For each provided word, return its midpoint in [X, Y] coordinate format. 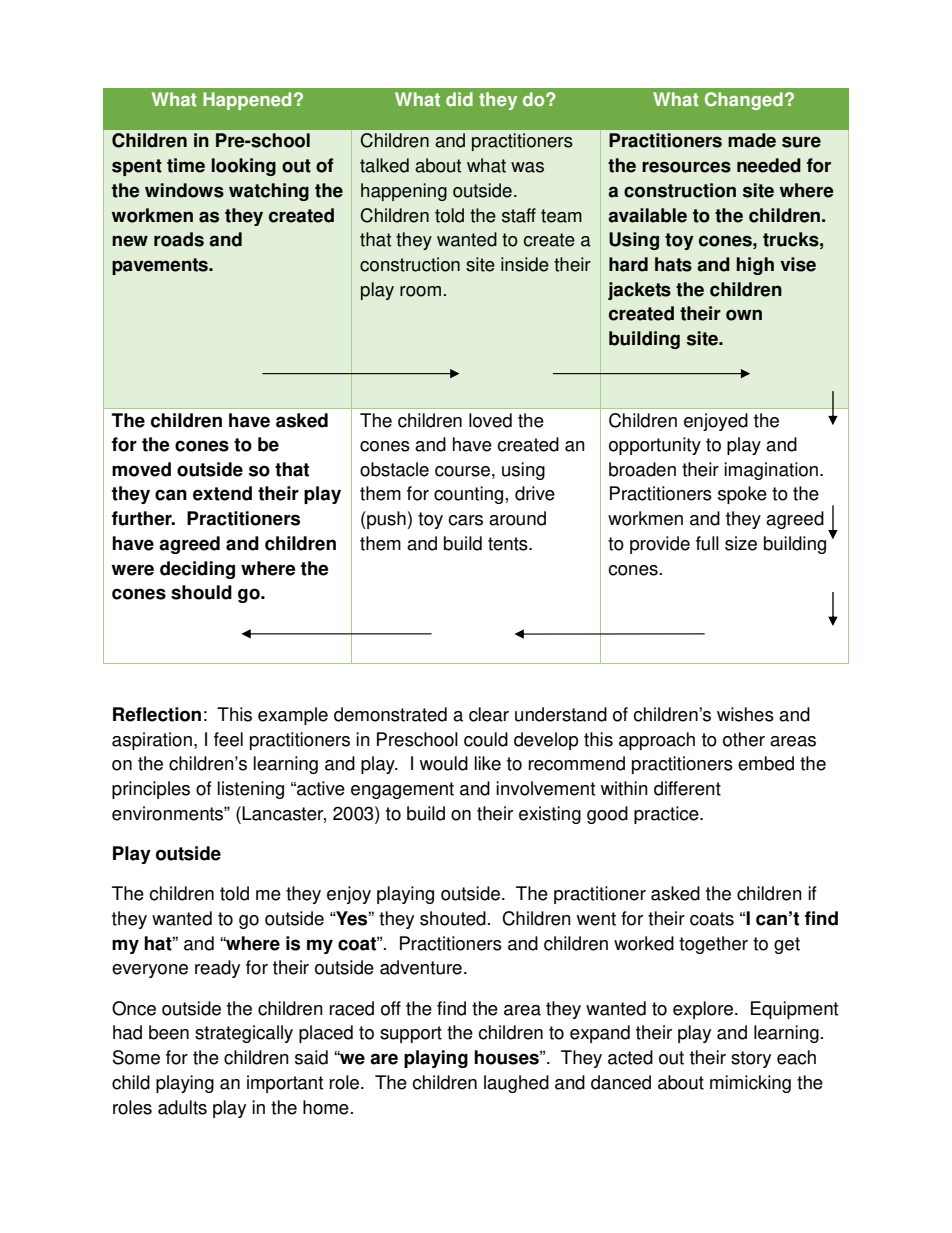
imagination [771, 471]
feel [228, 739]
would [444, 763]
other [744, 739]
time [186, 165]
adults [182, 1107]
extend [222, 493]
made [752, 140]
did [459, 99]
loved [490, 420]
